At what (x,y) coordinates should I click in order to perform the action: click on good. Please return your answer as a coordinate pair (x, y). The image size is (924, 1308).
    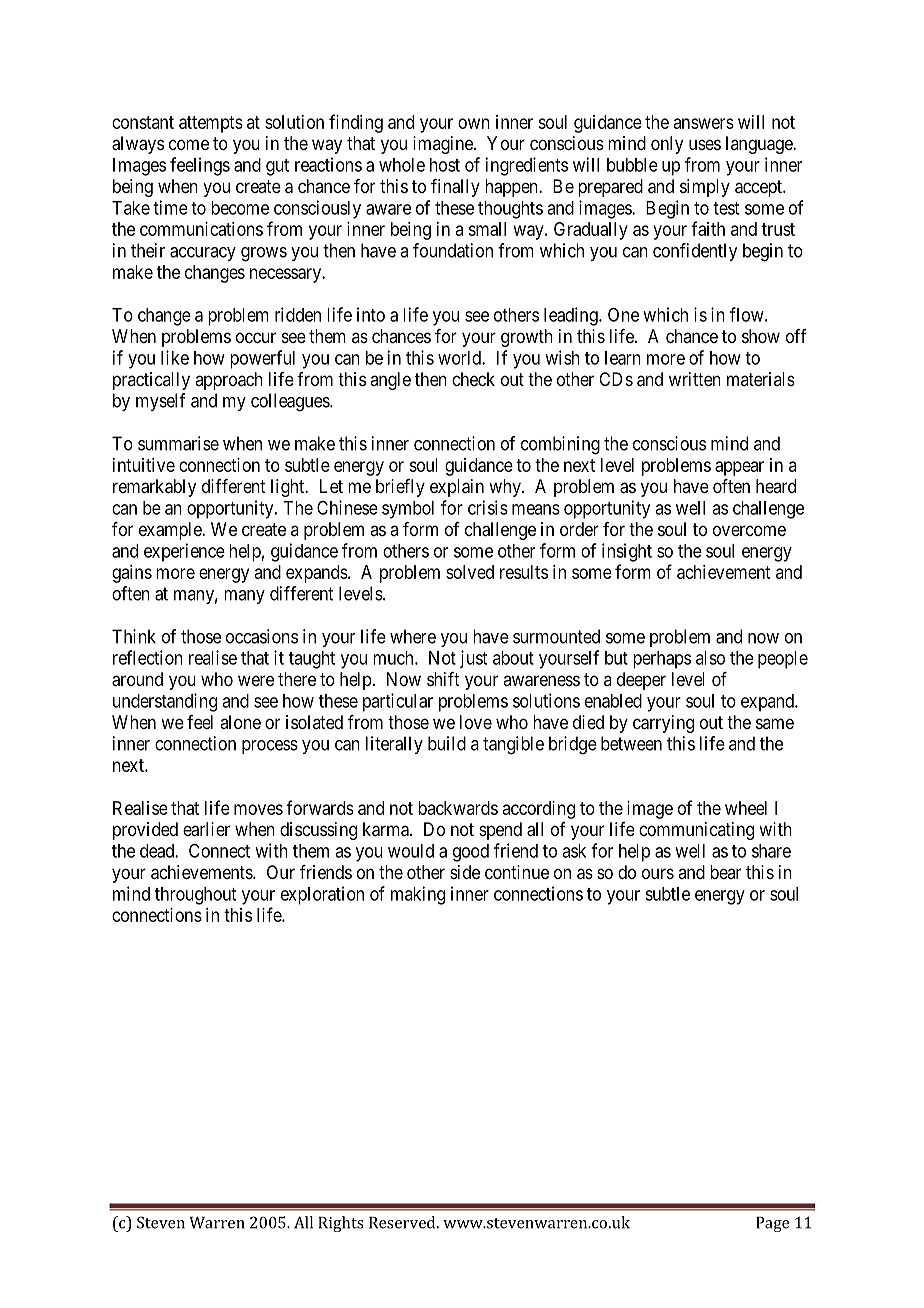
    Looking at the image, I should click on (471, 853).
